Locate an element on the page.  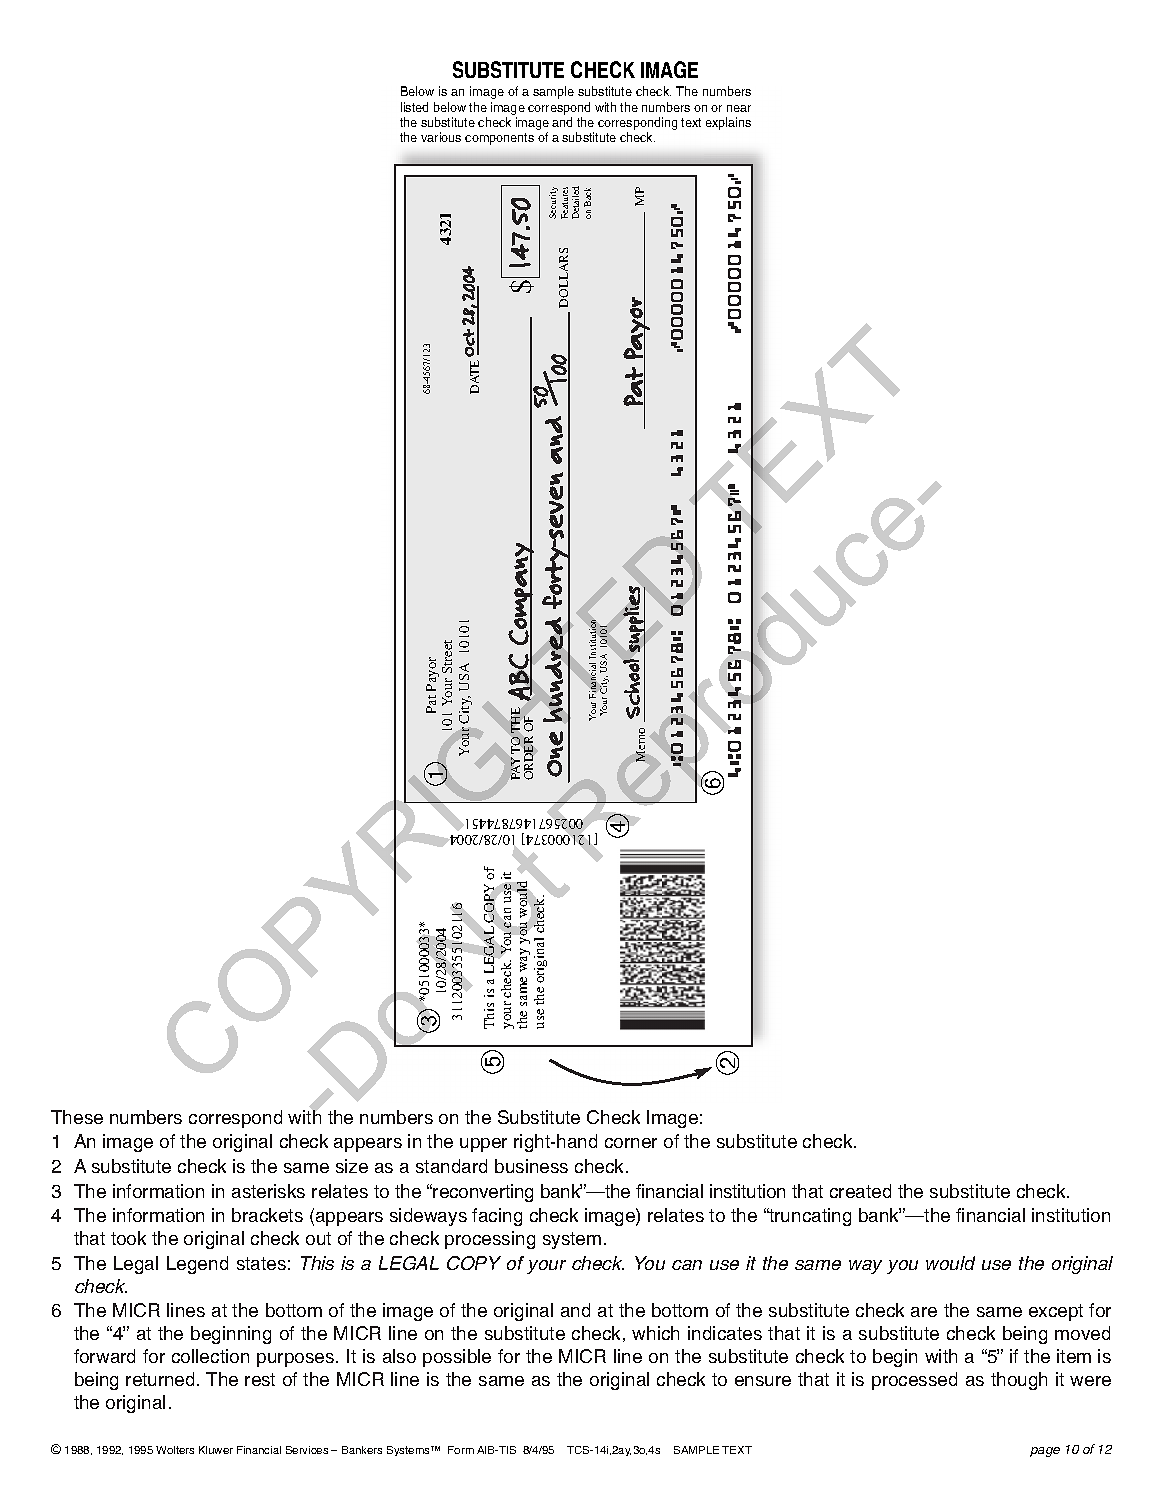
corner is located at coordinates (631, 1143).
